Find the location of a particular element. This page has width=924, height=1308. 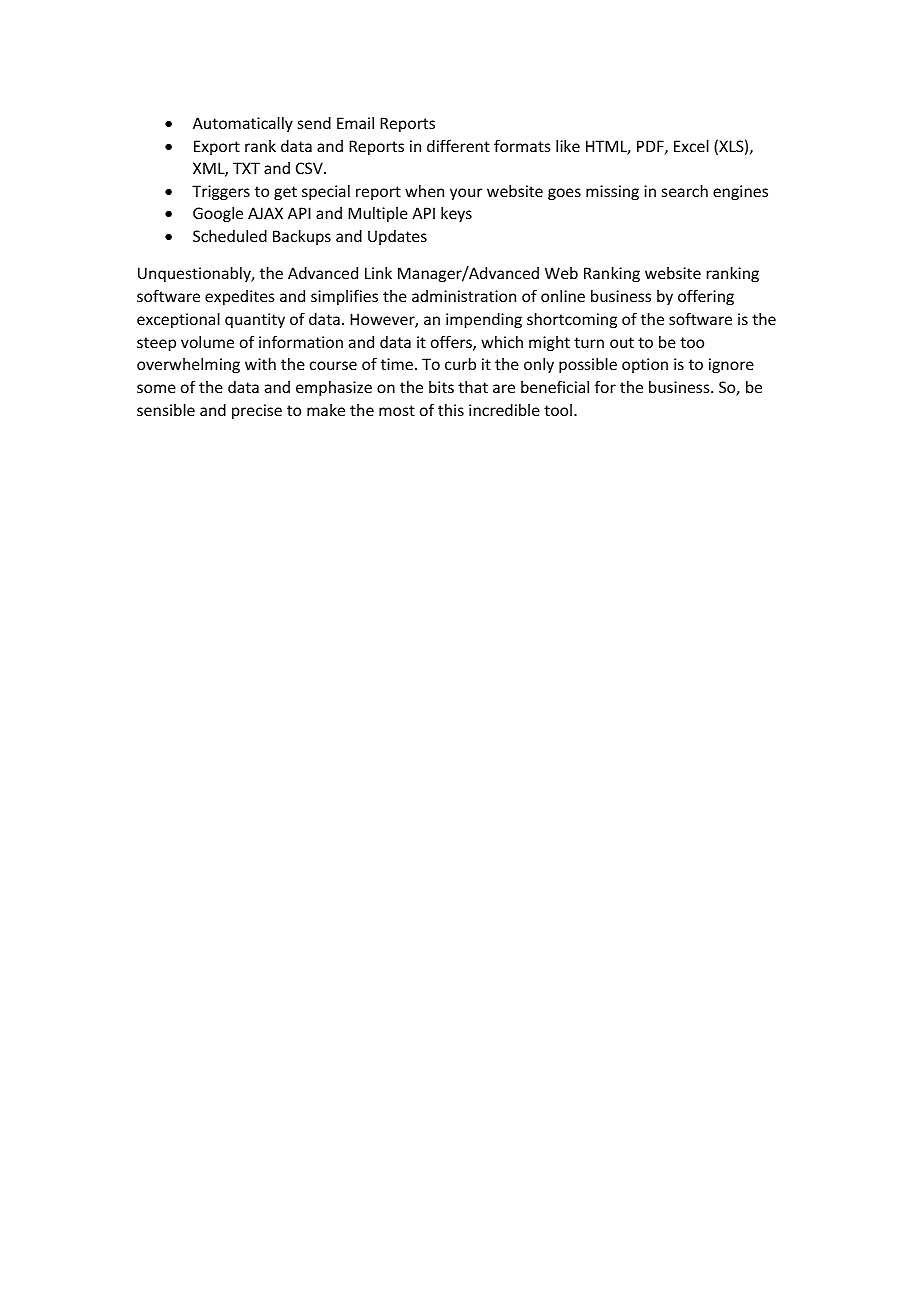

different is located at coordinates (458, 145).
